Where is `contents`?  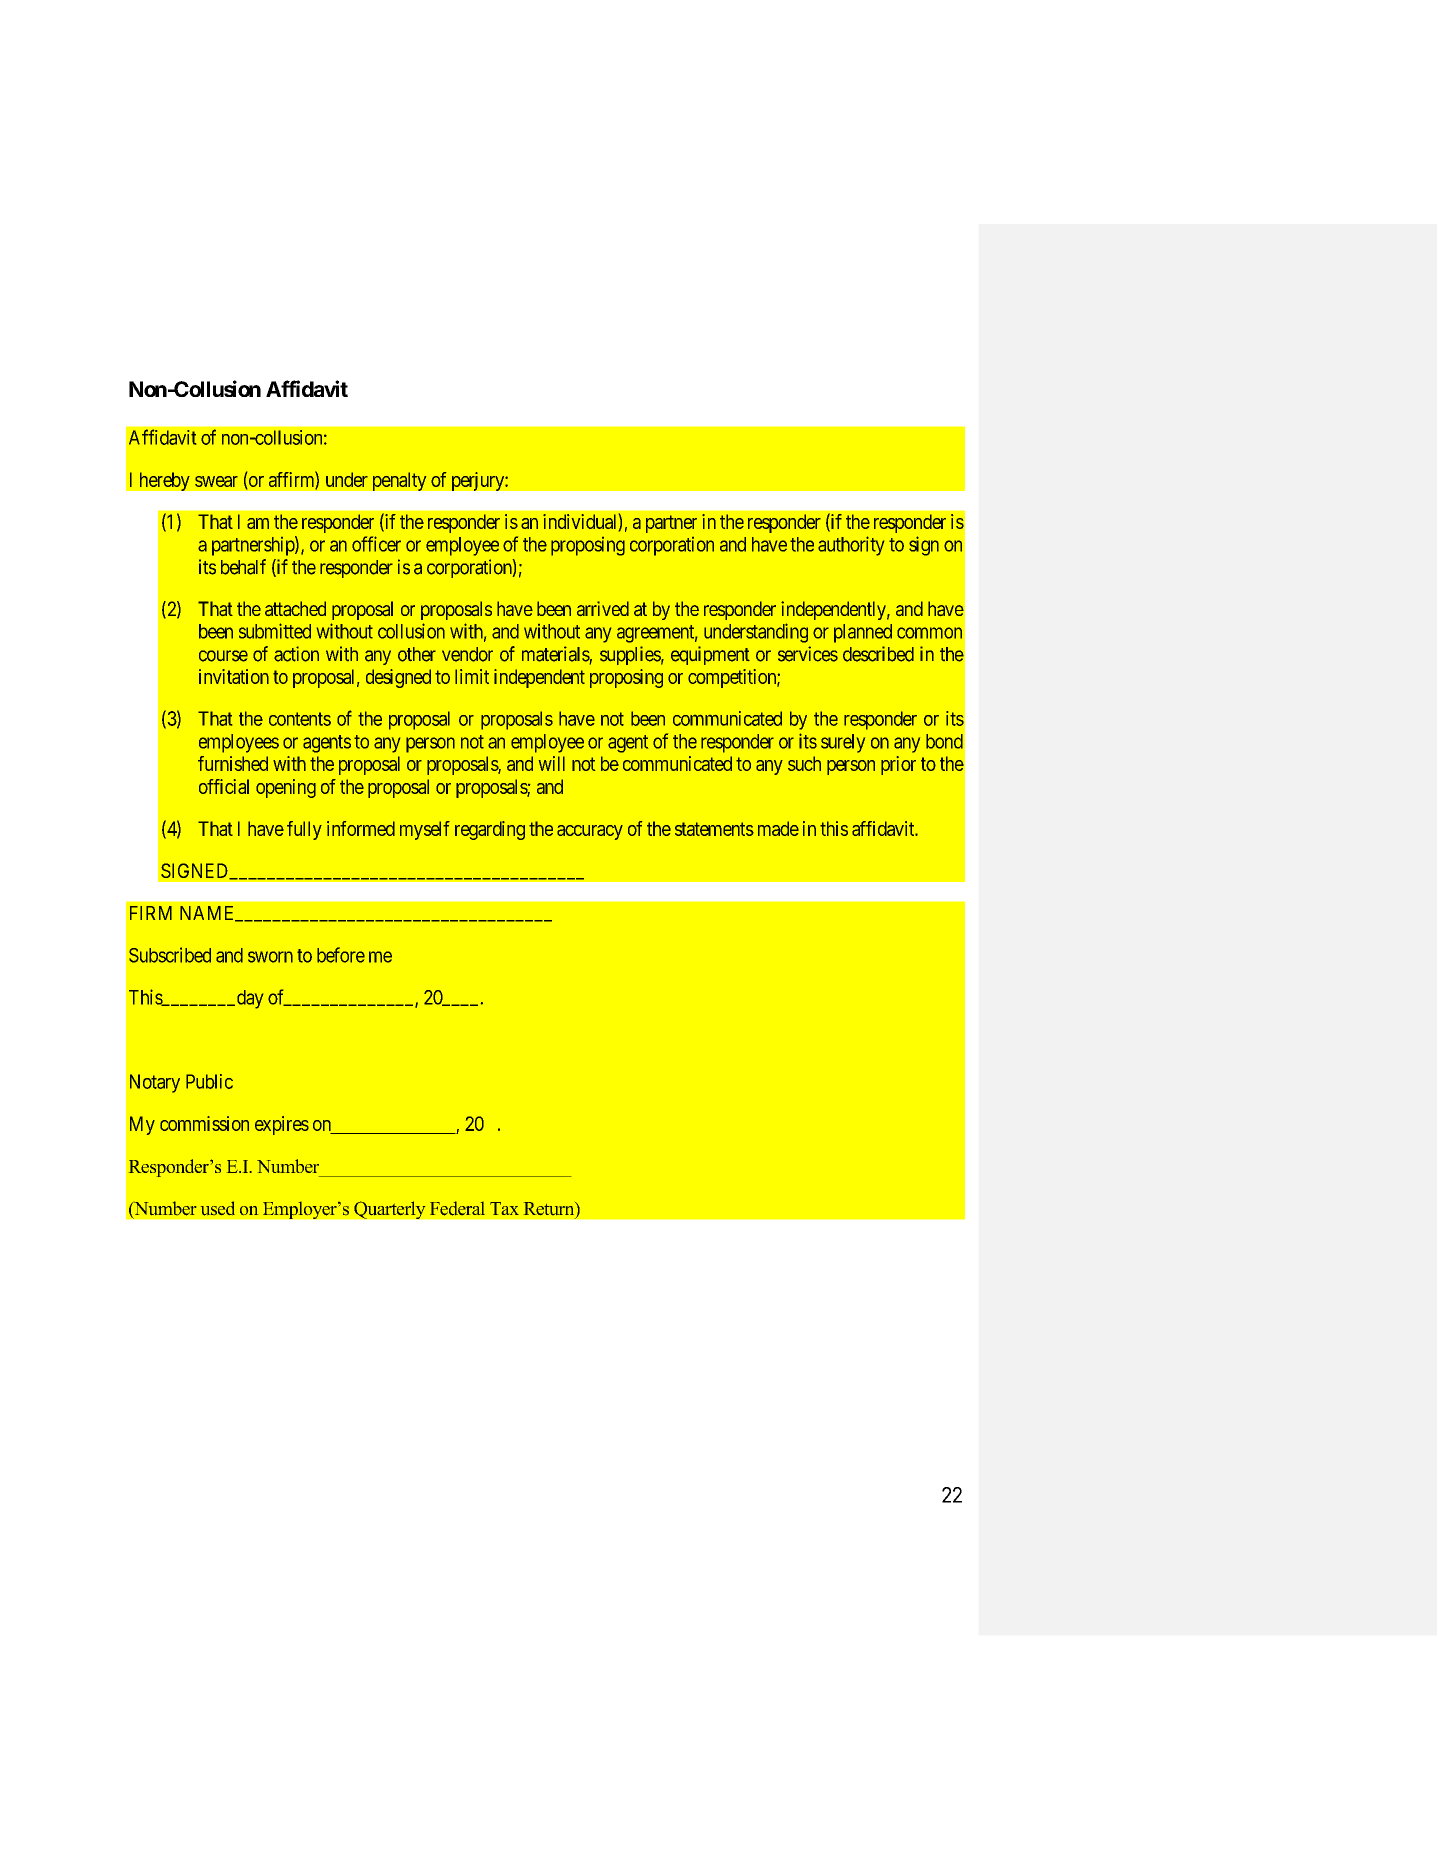 contents is located at coordinates (300, 719).
